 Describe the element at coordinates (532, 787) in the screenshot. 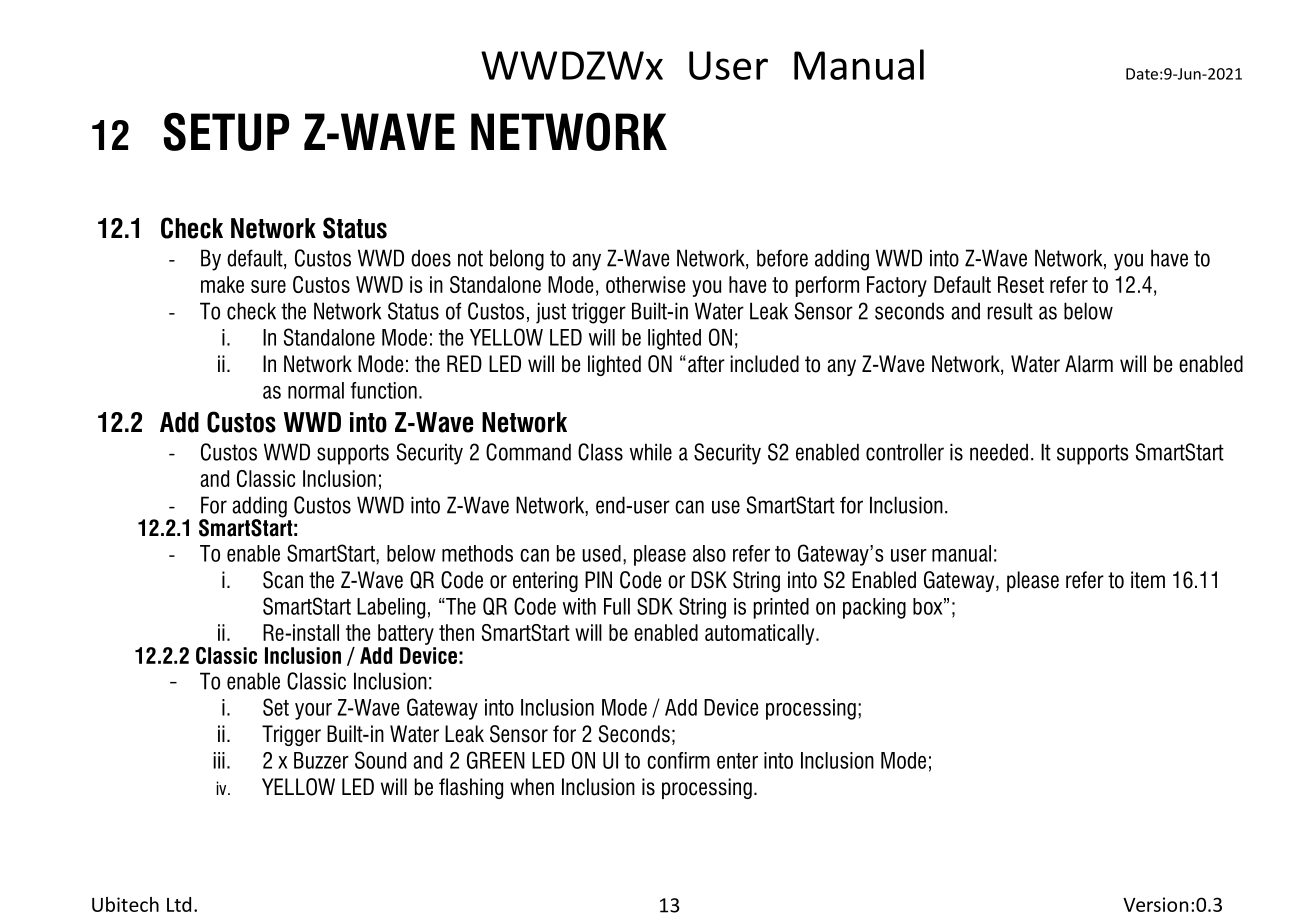

I see `when` at that location.
